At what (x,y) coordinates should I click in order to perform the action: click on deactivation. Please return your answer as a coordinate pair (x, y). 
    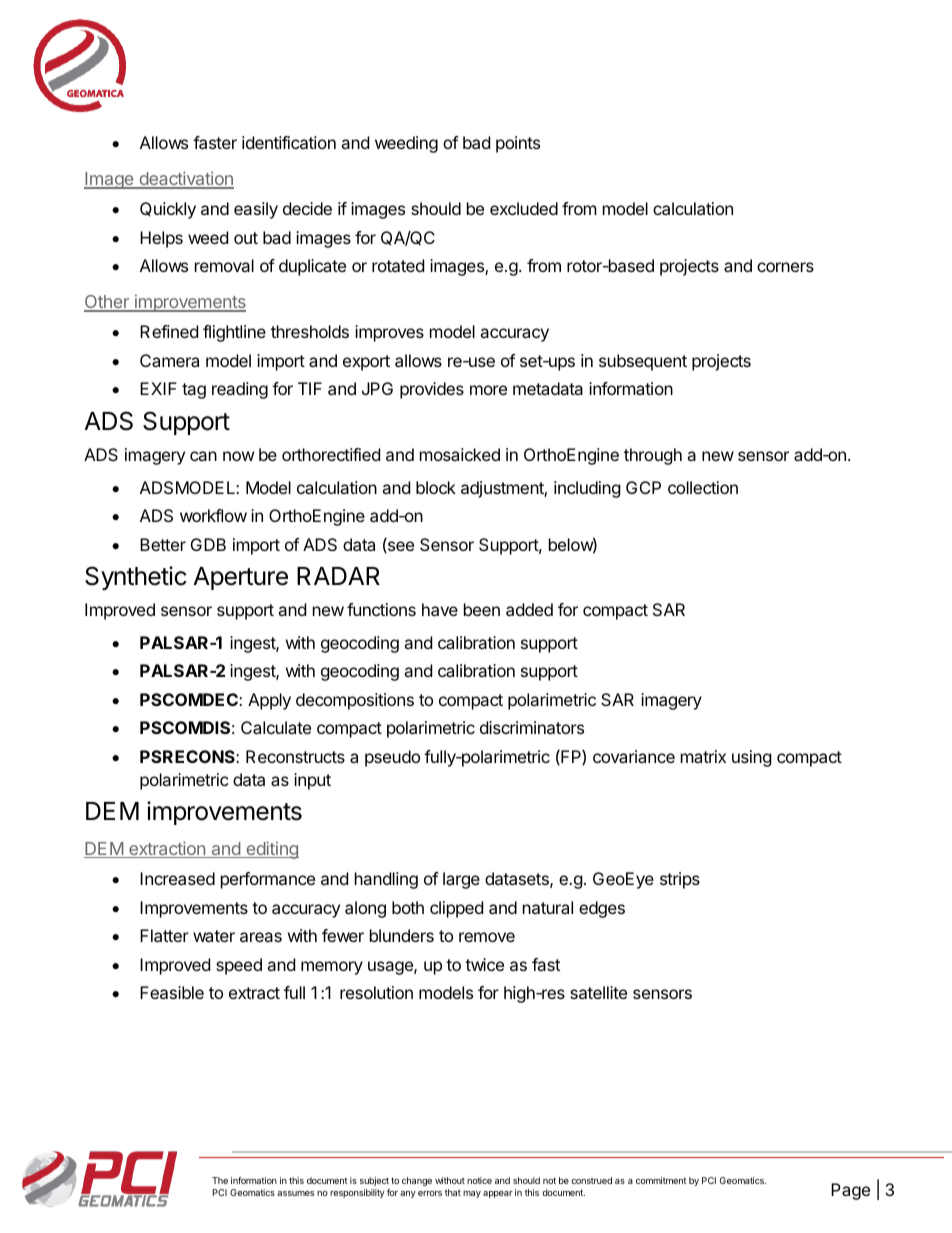
    Looking at the image, I should click on (185, 179).
